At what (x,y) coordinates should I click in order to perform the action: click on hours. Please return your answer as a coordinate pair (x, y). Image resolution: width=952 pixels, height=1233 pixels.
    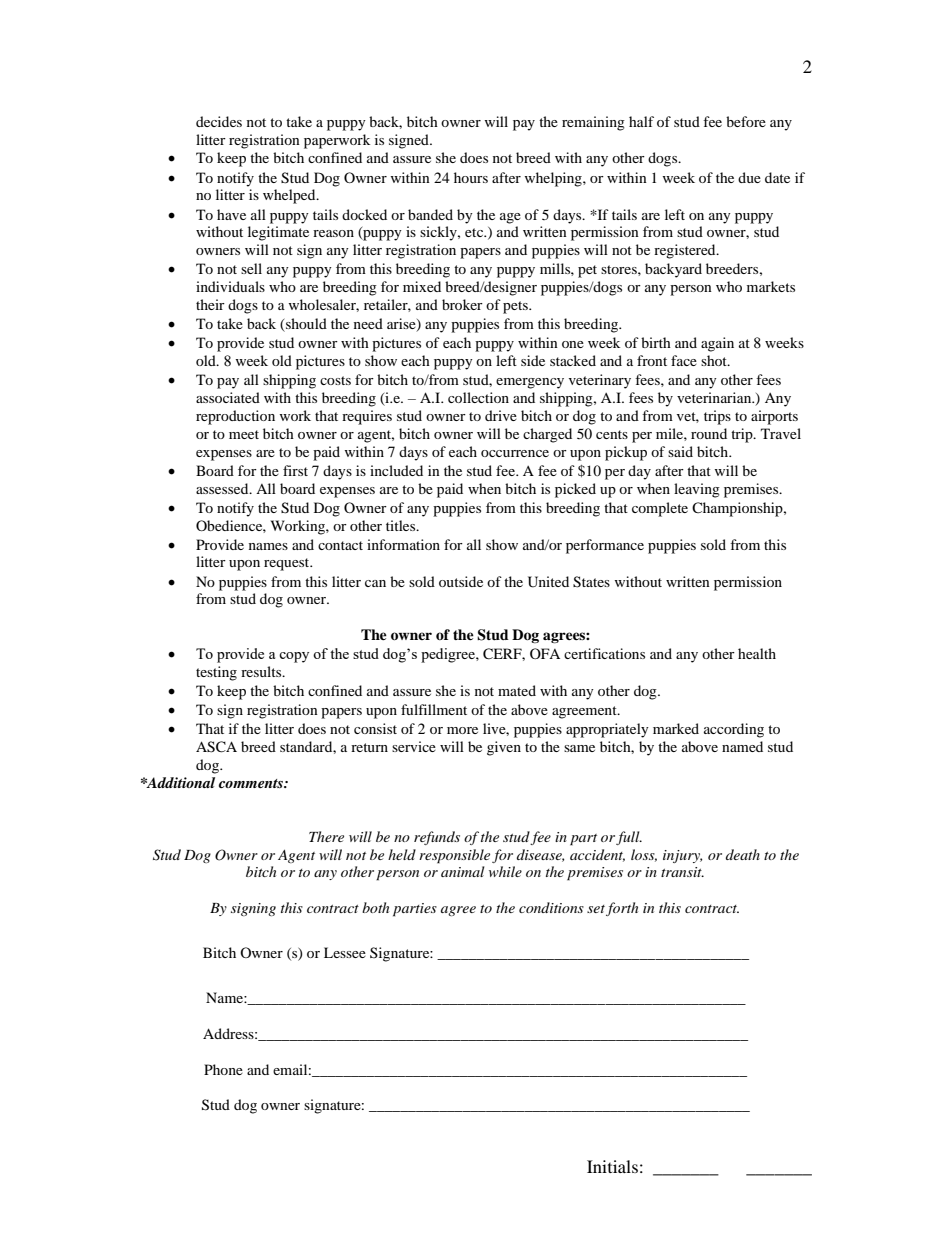
    Looking at the image, I should click on (471, 177).
